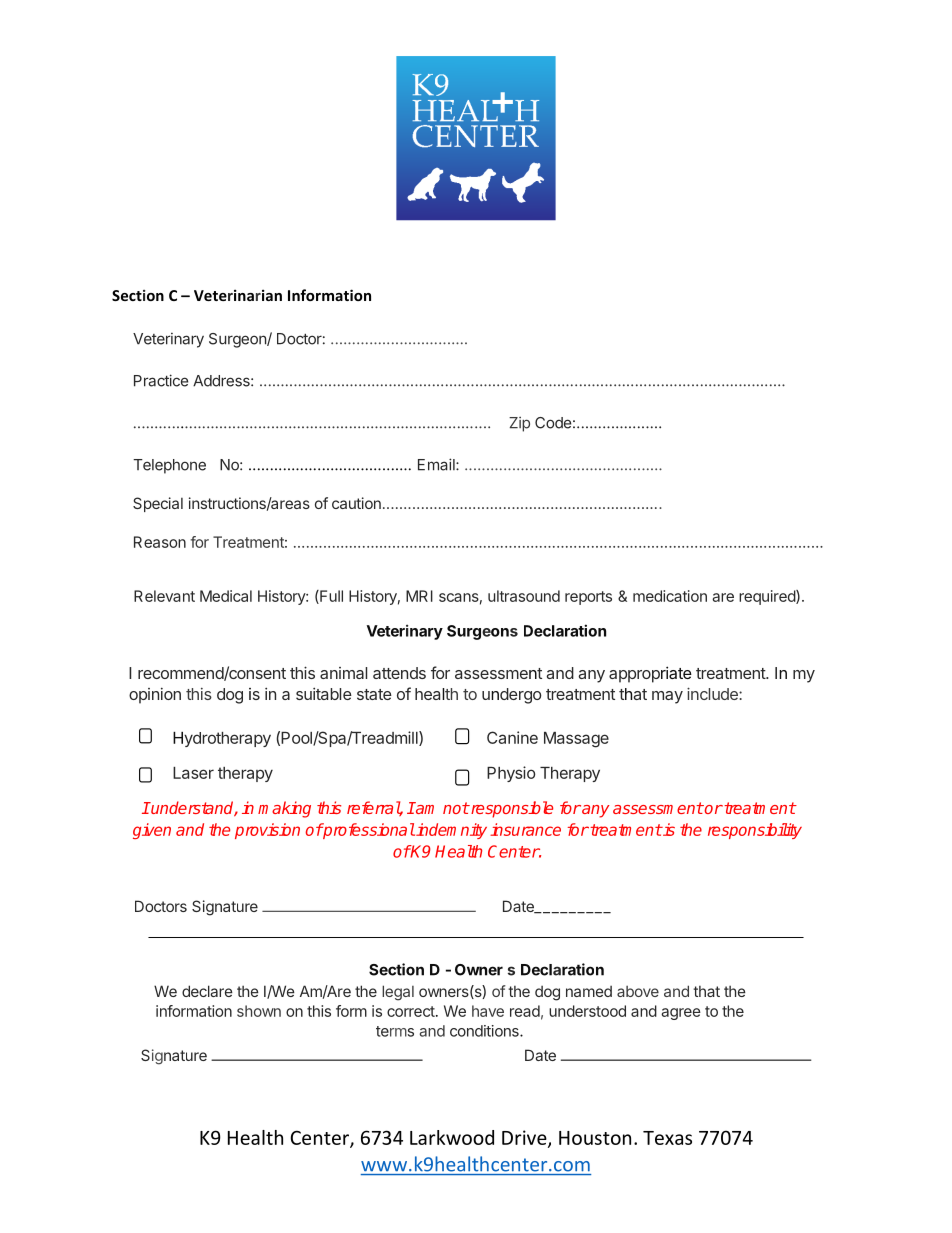  What do you see at coordinates (512, 696) in the image?
I see `undergo` at bounding box center [512, 696].
